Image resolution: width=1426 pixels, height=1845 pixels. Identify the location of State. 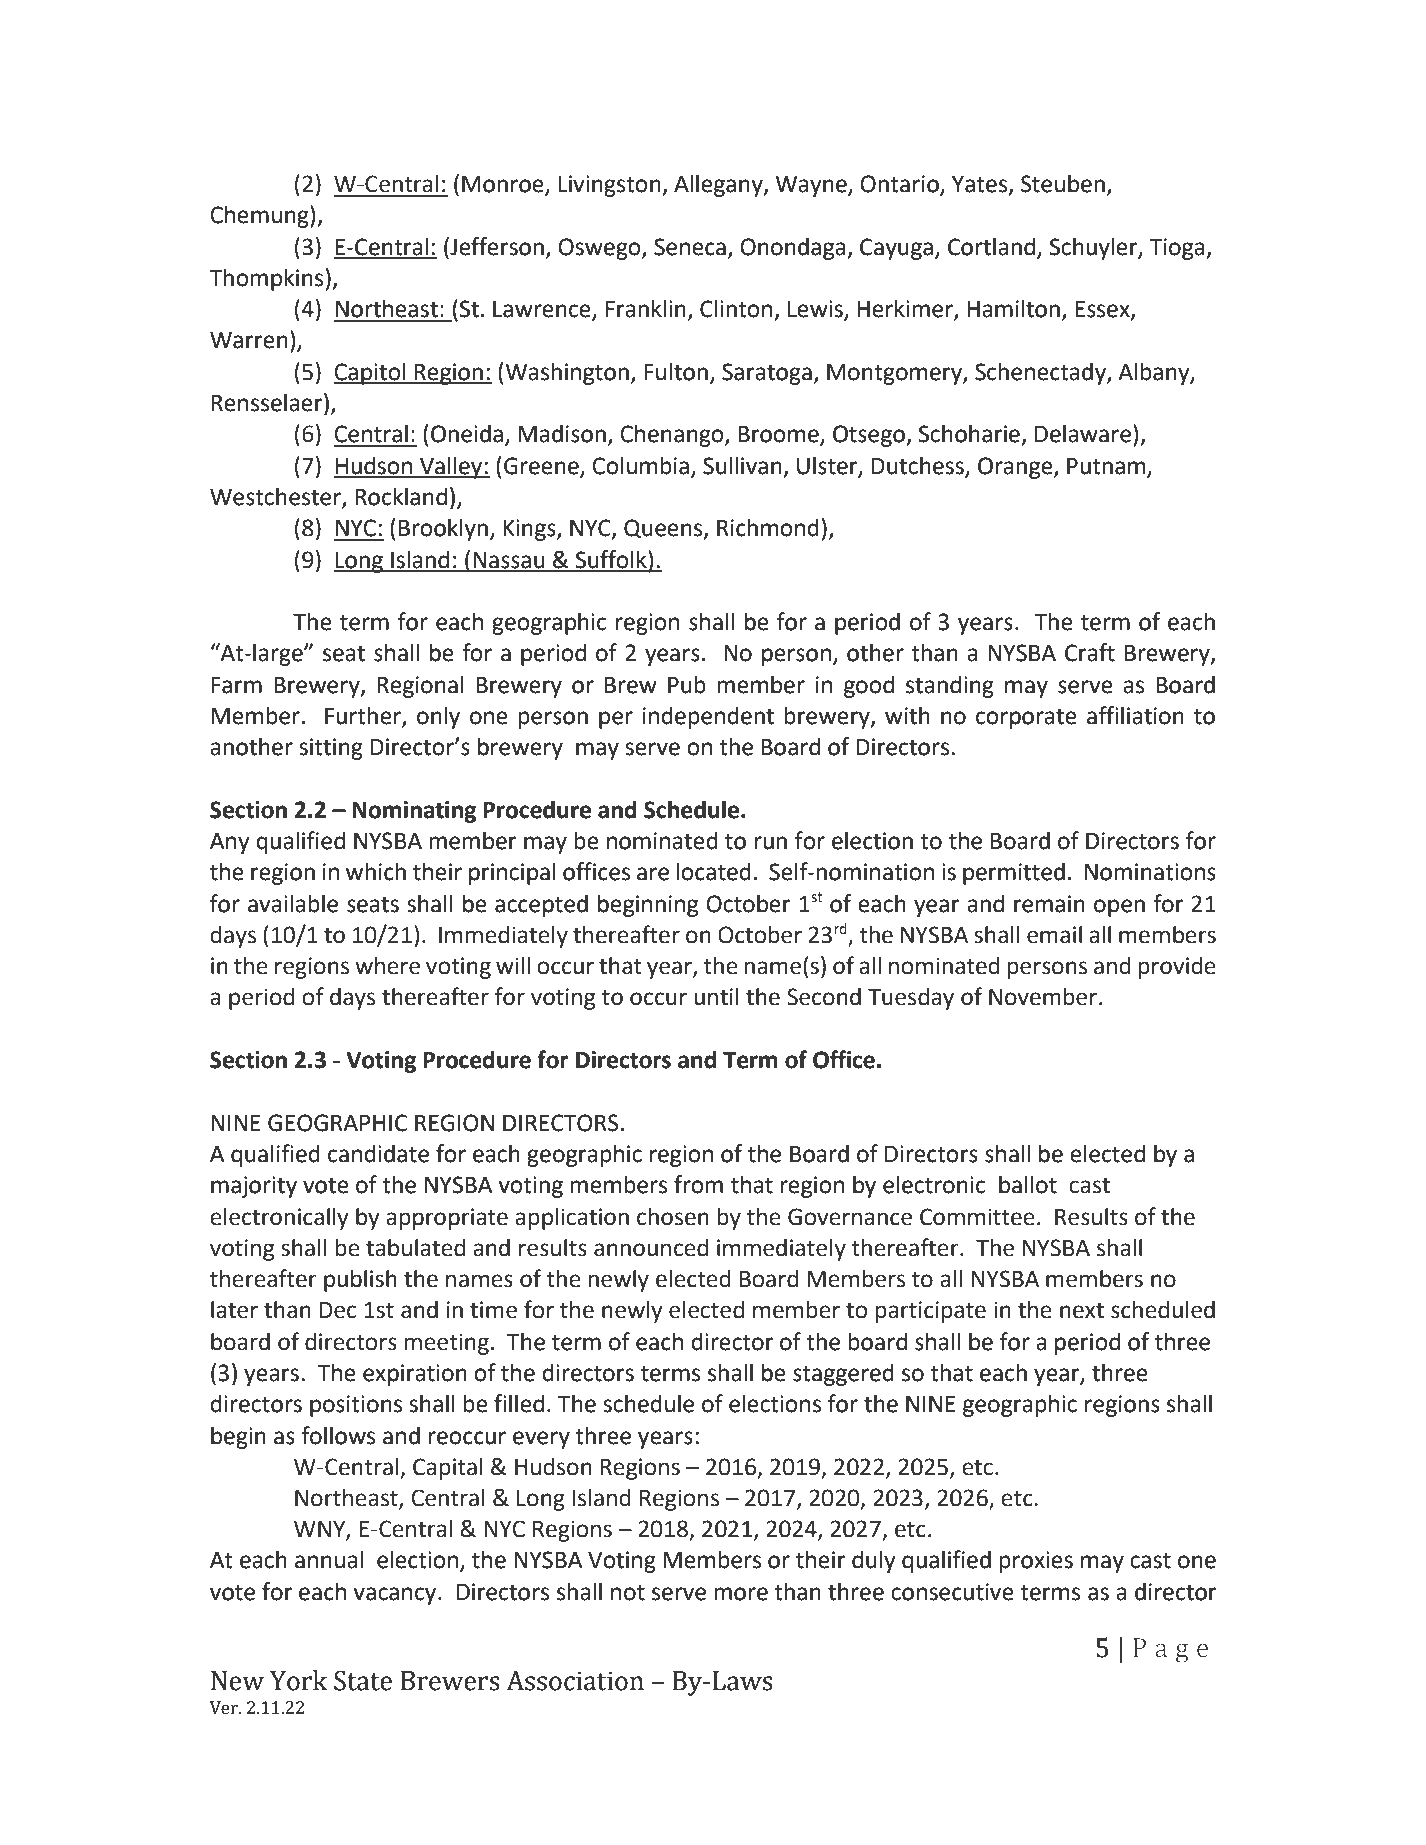
(363, 1680).
